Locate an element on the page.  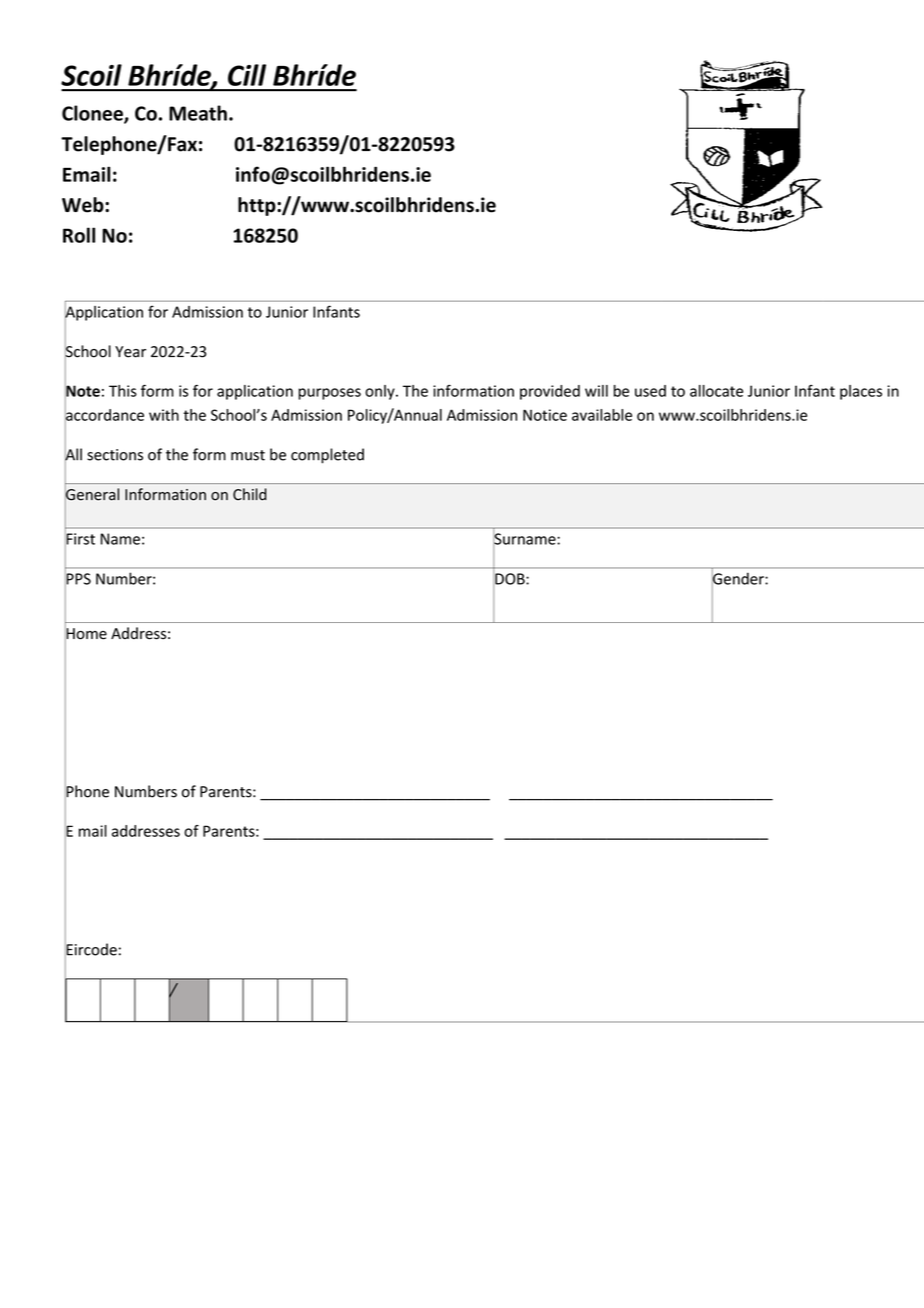
PPS is located at coordinates (78, 579).
